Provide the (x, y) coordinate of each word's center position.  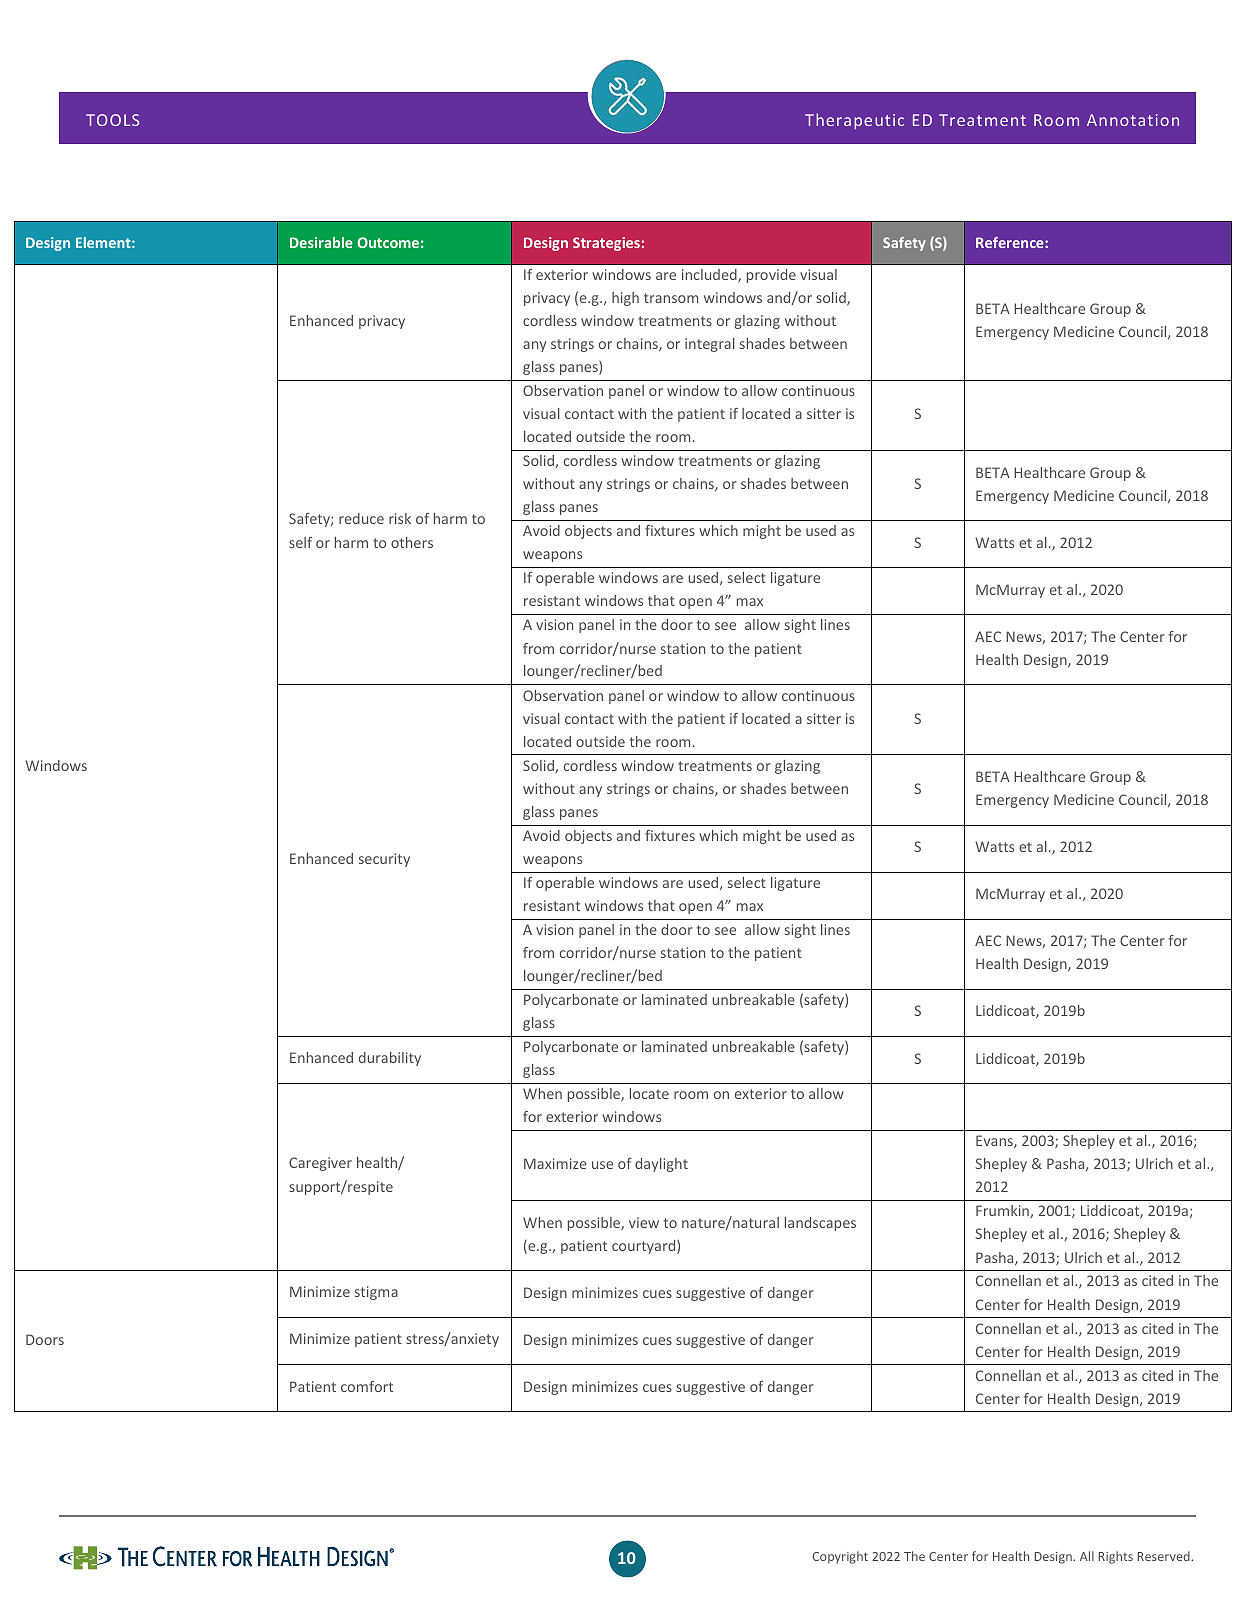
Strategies (606, 244)
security (384, 860)
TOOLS (112, 120)
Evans (995, 1141)
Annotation (1133, 120)
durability (390, 1059)
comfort (367, 1386)
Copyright (840, 1557)
